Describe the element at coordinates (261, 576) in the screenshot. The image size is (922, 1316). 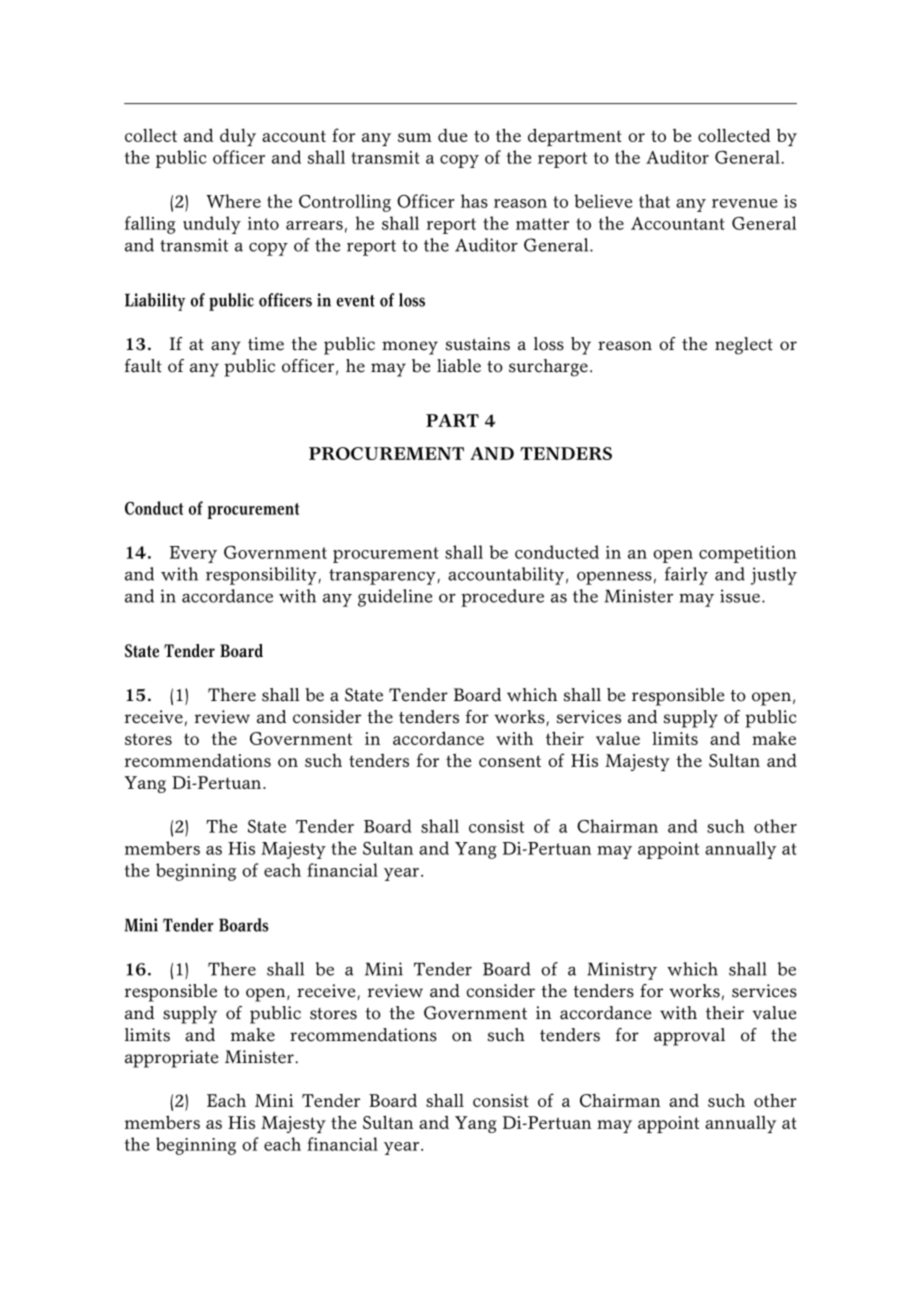
I see `responsibility` at that location.
